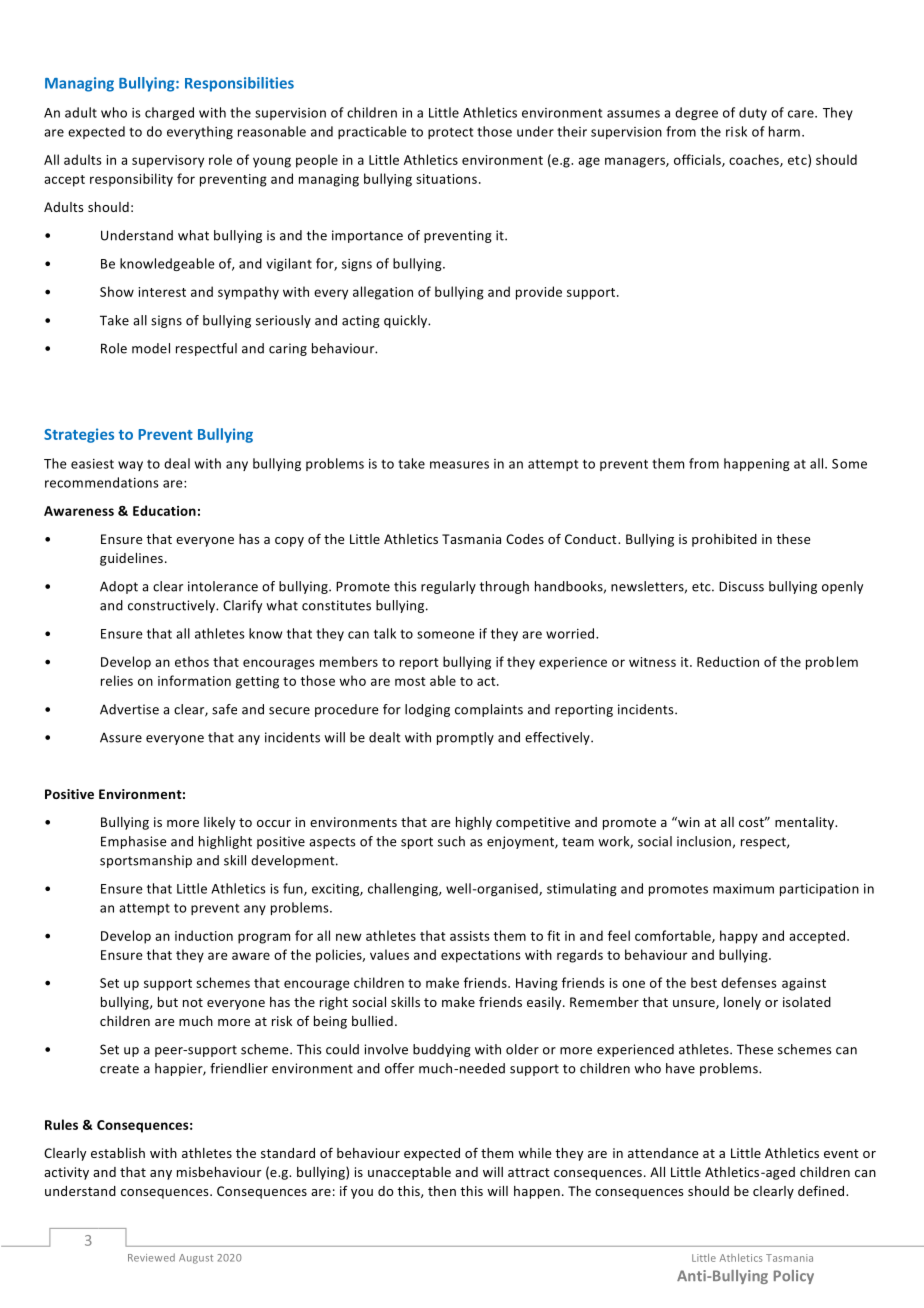 Image resolution: width=924 pixels, height=1308 pixels. What do you see at coordinates (168, 1002) in the image?
I see `but` at bounding box center [168, 1002].
